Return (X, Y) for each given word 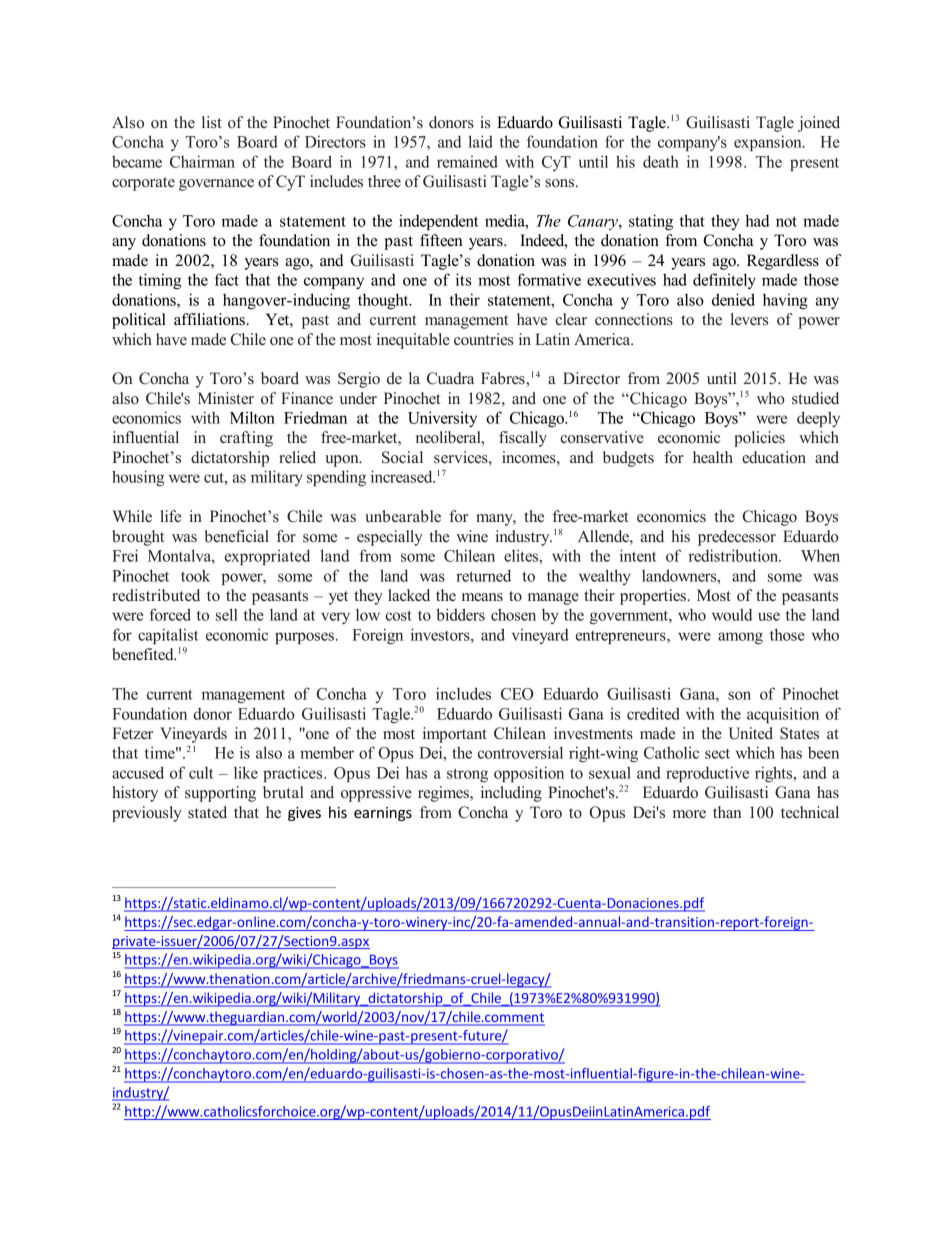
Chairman (202, 161)
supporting (220, 794)
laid (480, 141)
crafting (246, 439)
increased (403, 476)
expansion (769, 143)
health (713, 457)
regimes (444, 794)
